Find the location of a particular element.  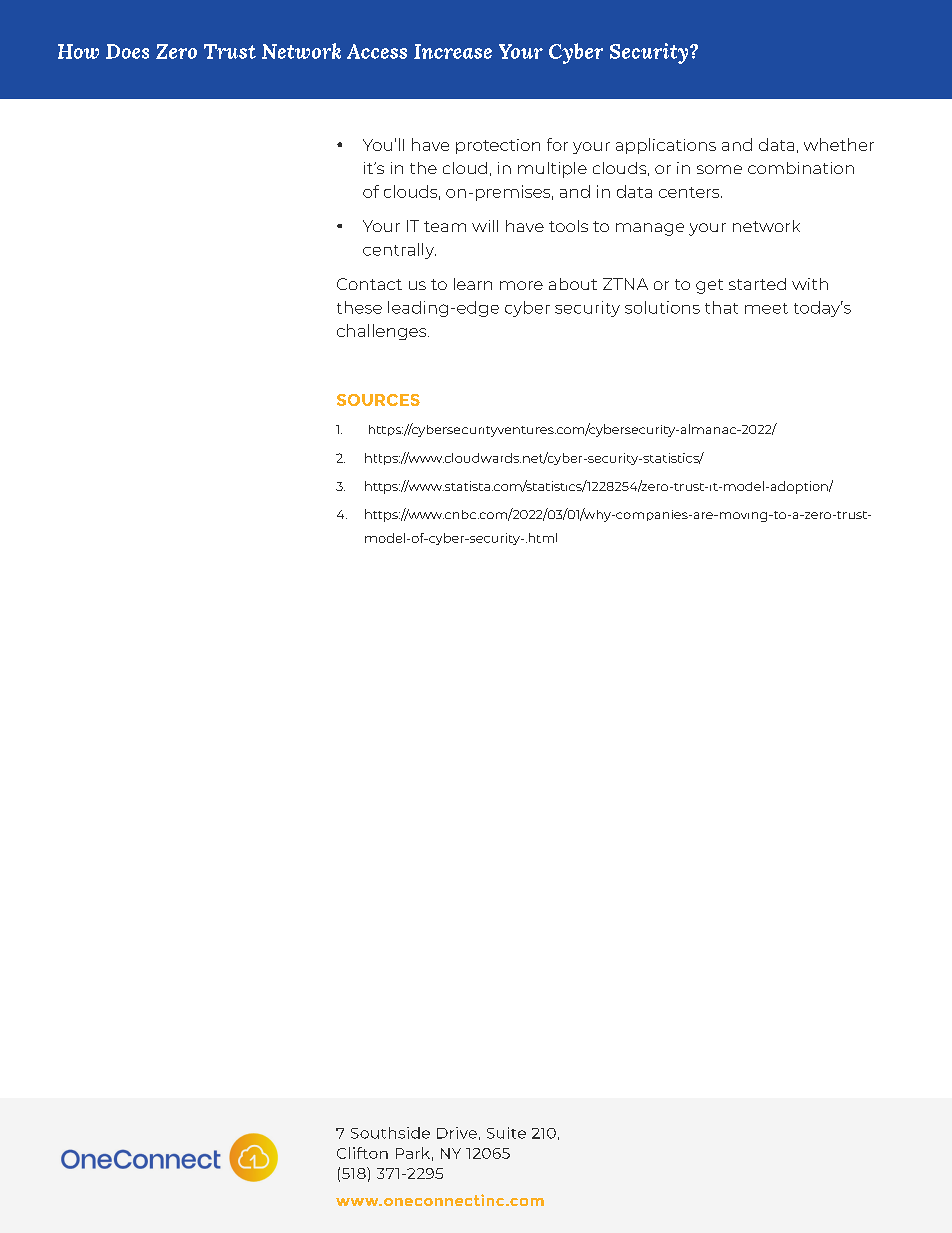

get is located at coordinates (709, 286).
